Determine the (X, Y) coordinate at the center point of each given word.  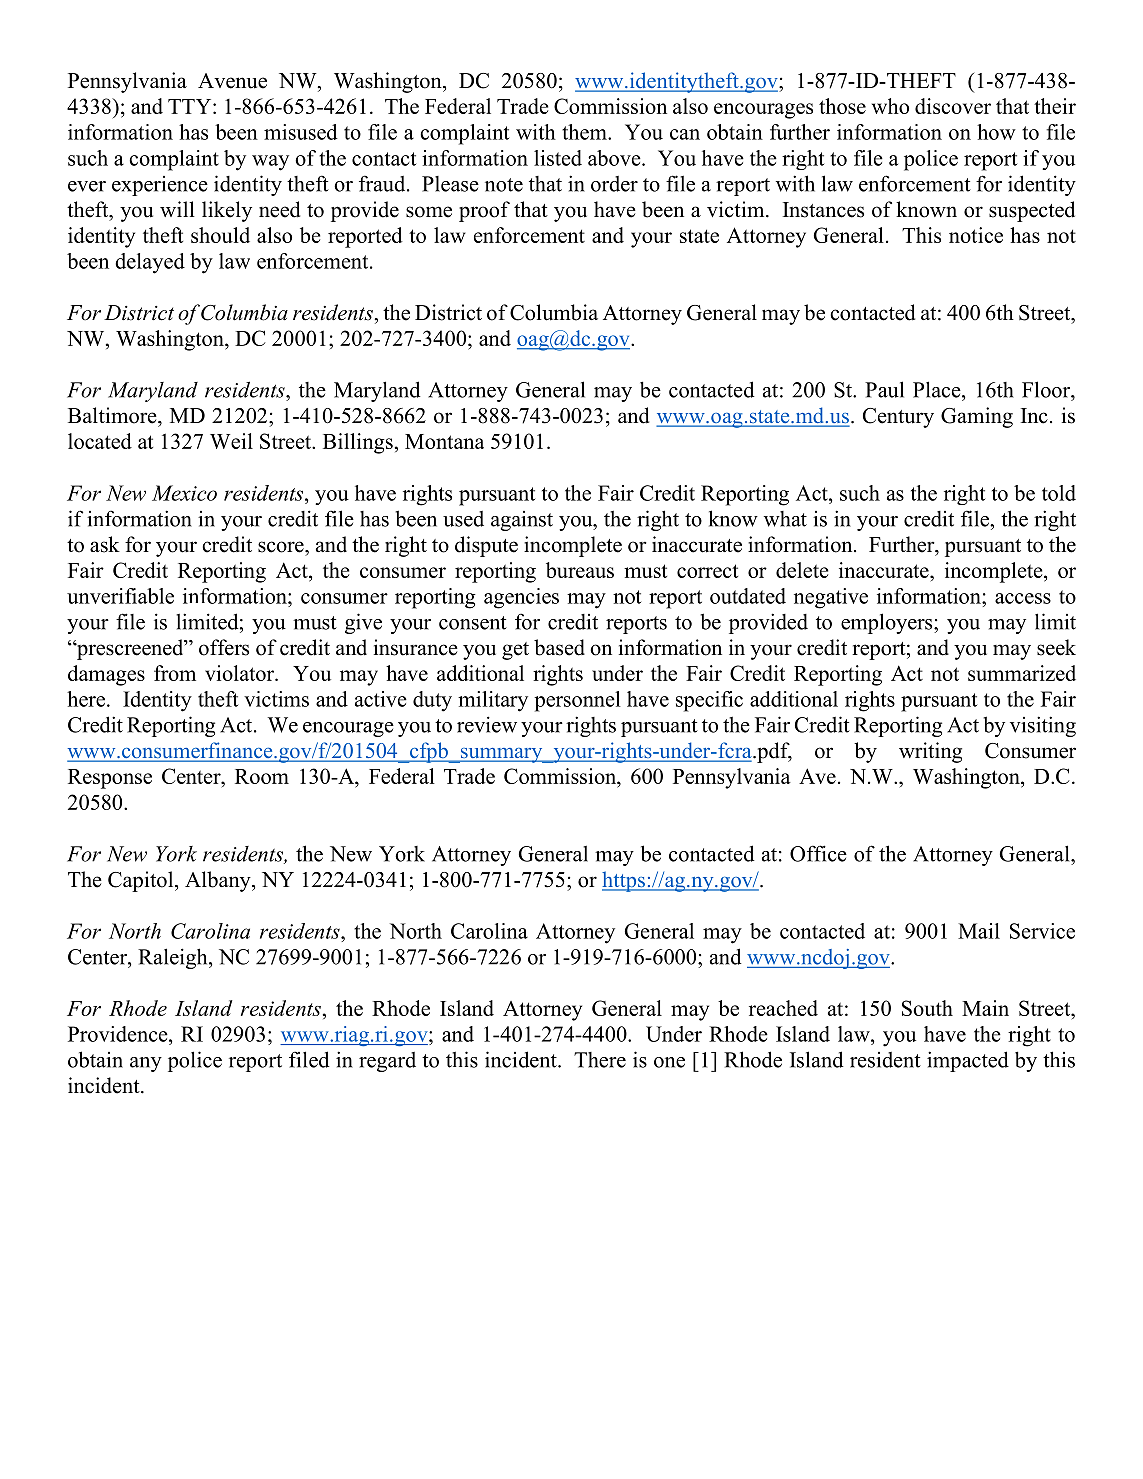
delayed (150, 263)
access (1023, 598)
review (487, 724)
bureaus (580, 570)
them (585, 132)
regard (387, 1062)
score (282, 547)
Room (262, 776)
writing (930, 752)
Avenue (232, 81)
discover (953, 106)
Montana (444, 441)
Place (938, 389)
